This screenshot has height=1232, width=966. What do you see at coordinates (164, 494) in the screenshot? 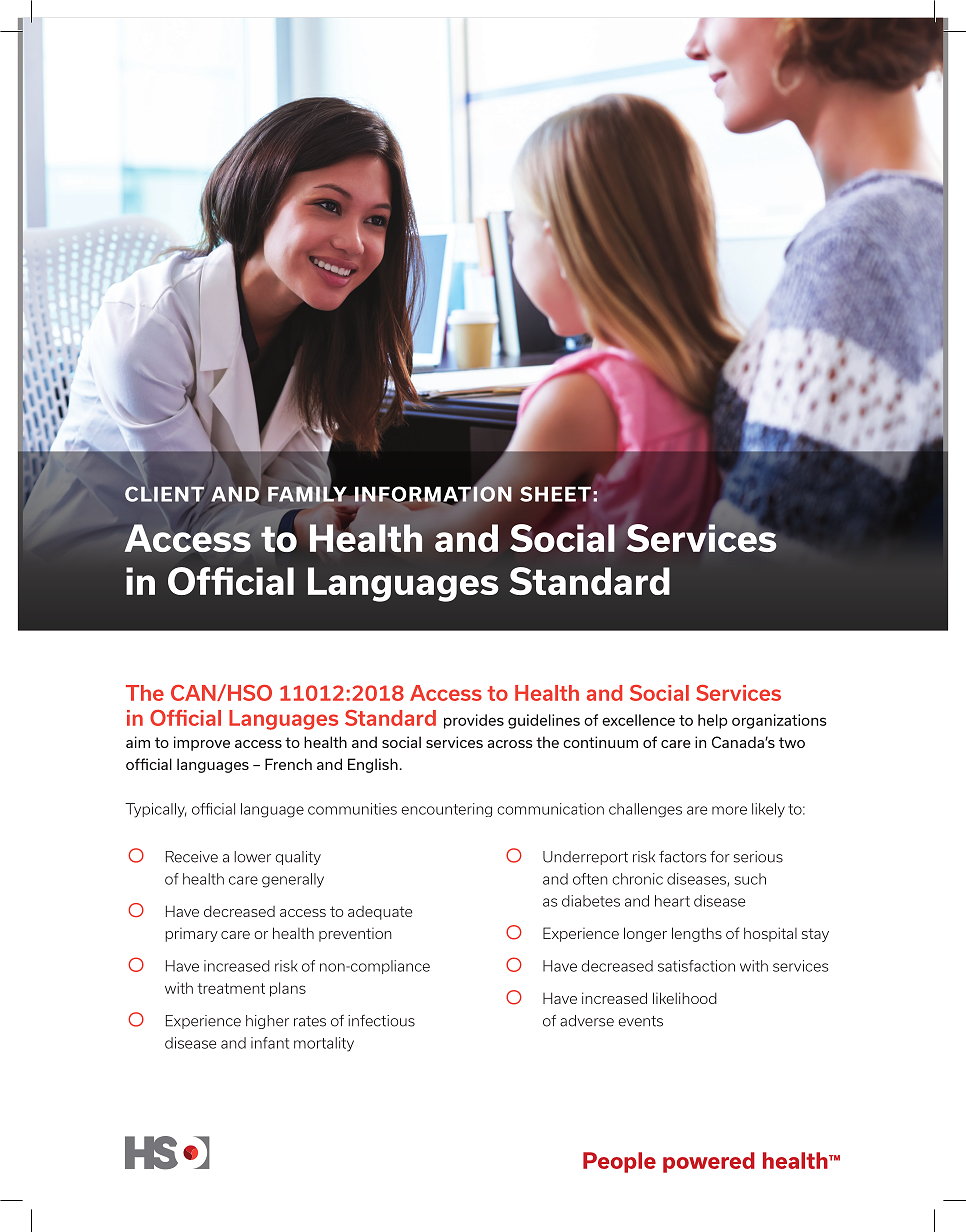
I see `CLIENT` at bounding box center [164, 494].
